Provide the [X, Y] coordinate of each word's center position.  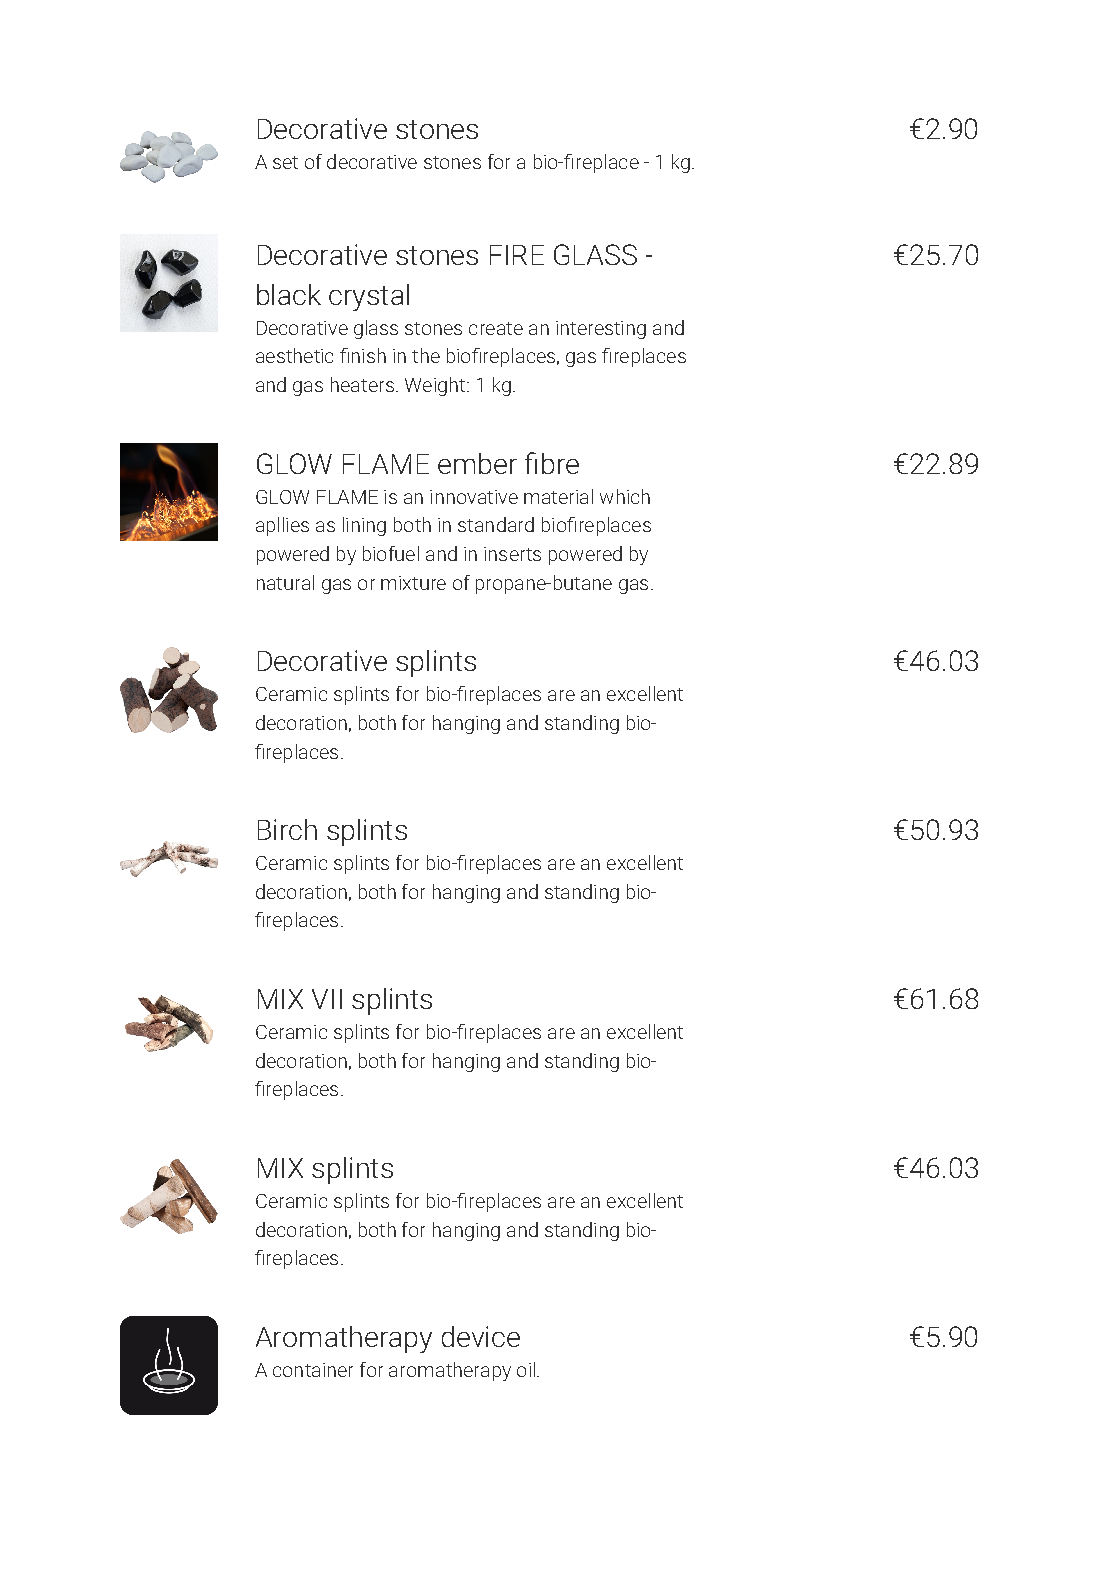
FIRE [517, 255]
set [285, 162]
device [481, 1336]
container [313, 1370]
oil [526, 1369]
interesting [601, 330]
